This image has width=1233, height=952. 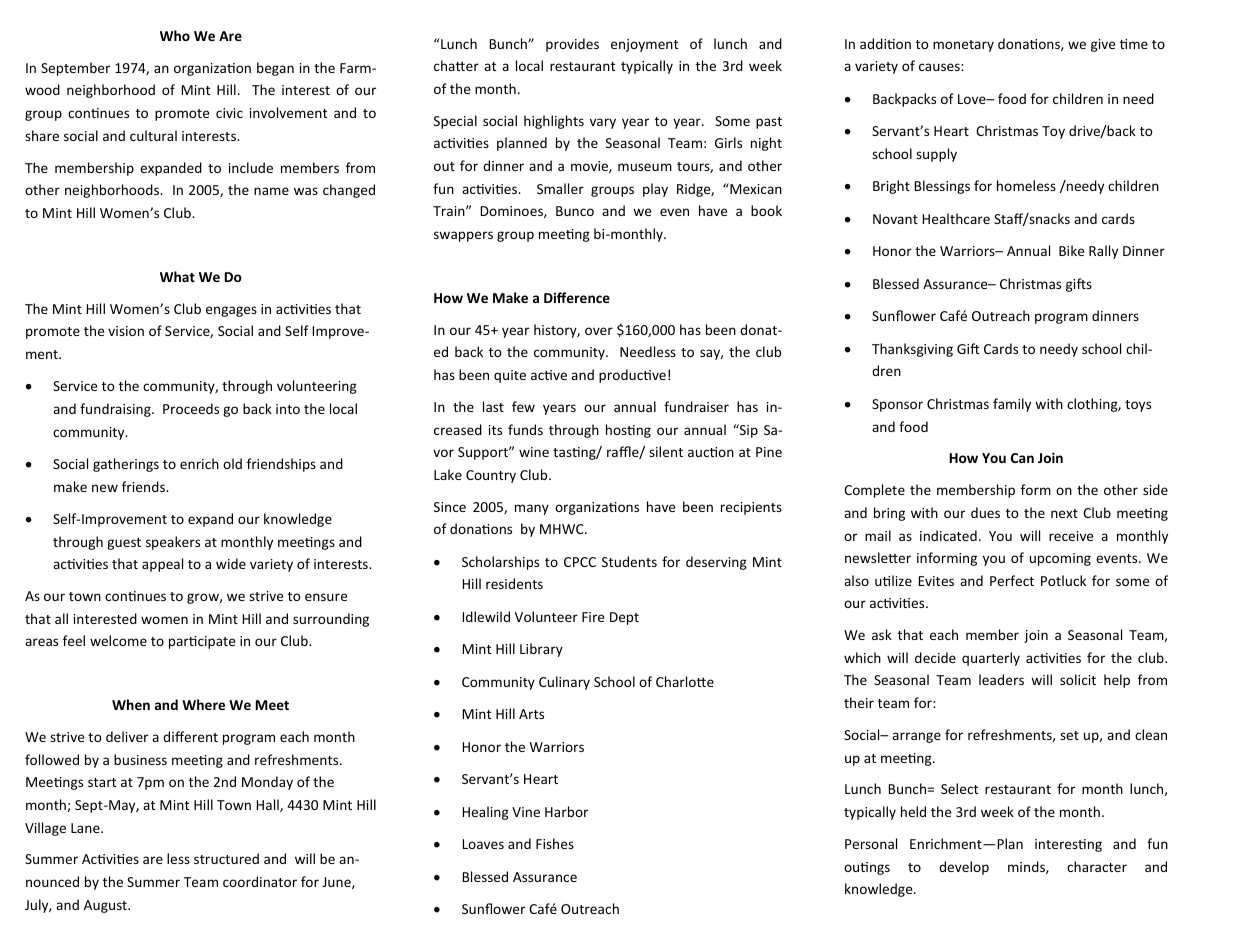 I want to click on gatherings, so click(x=126, y=465).
